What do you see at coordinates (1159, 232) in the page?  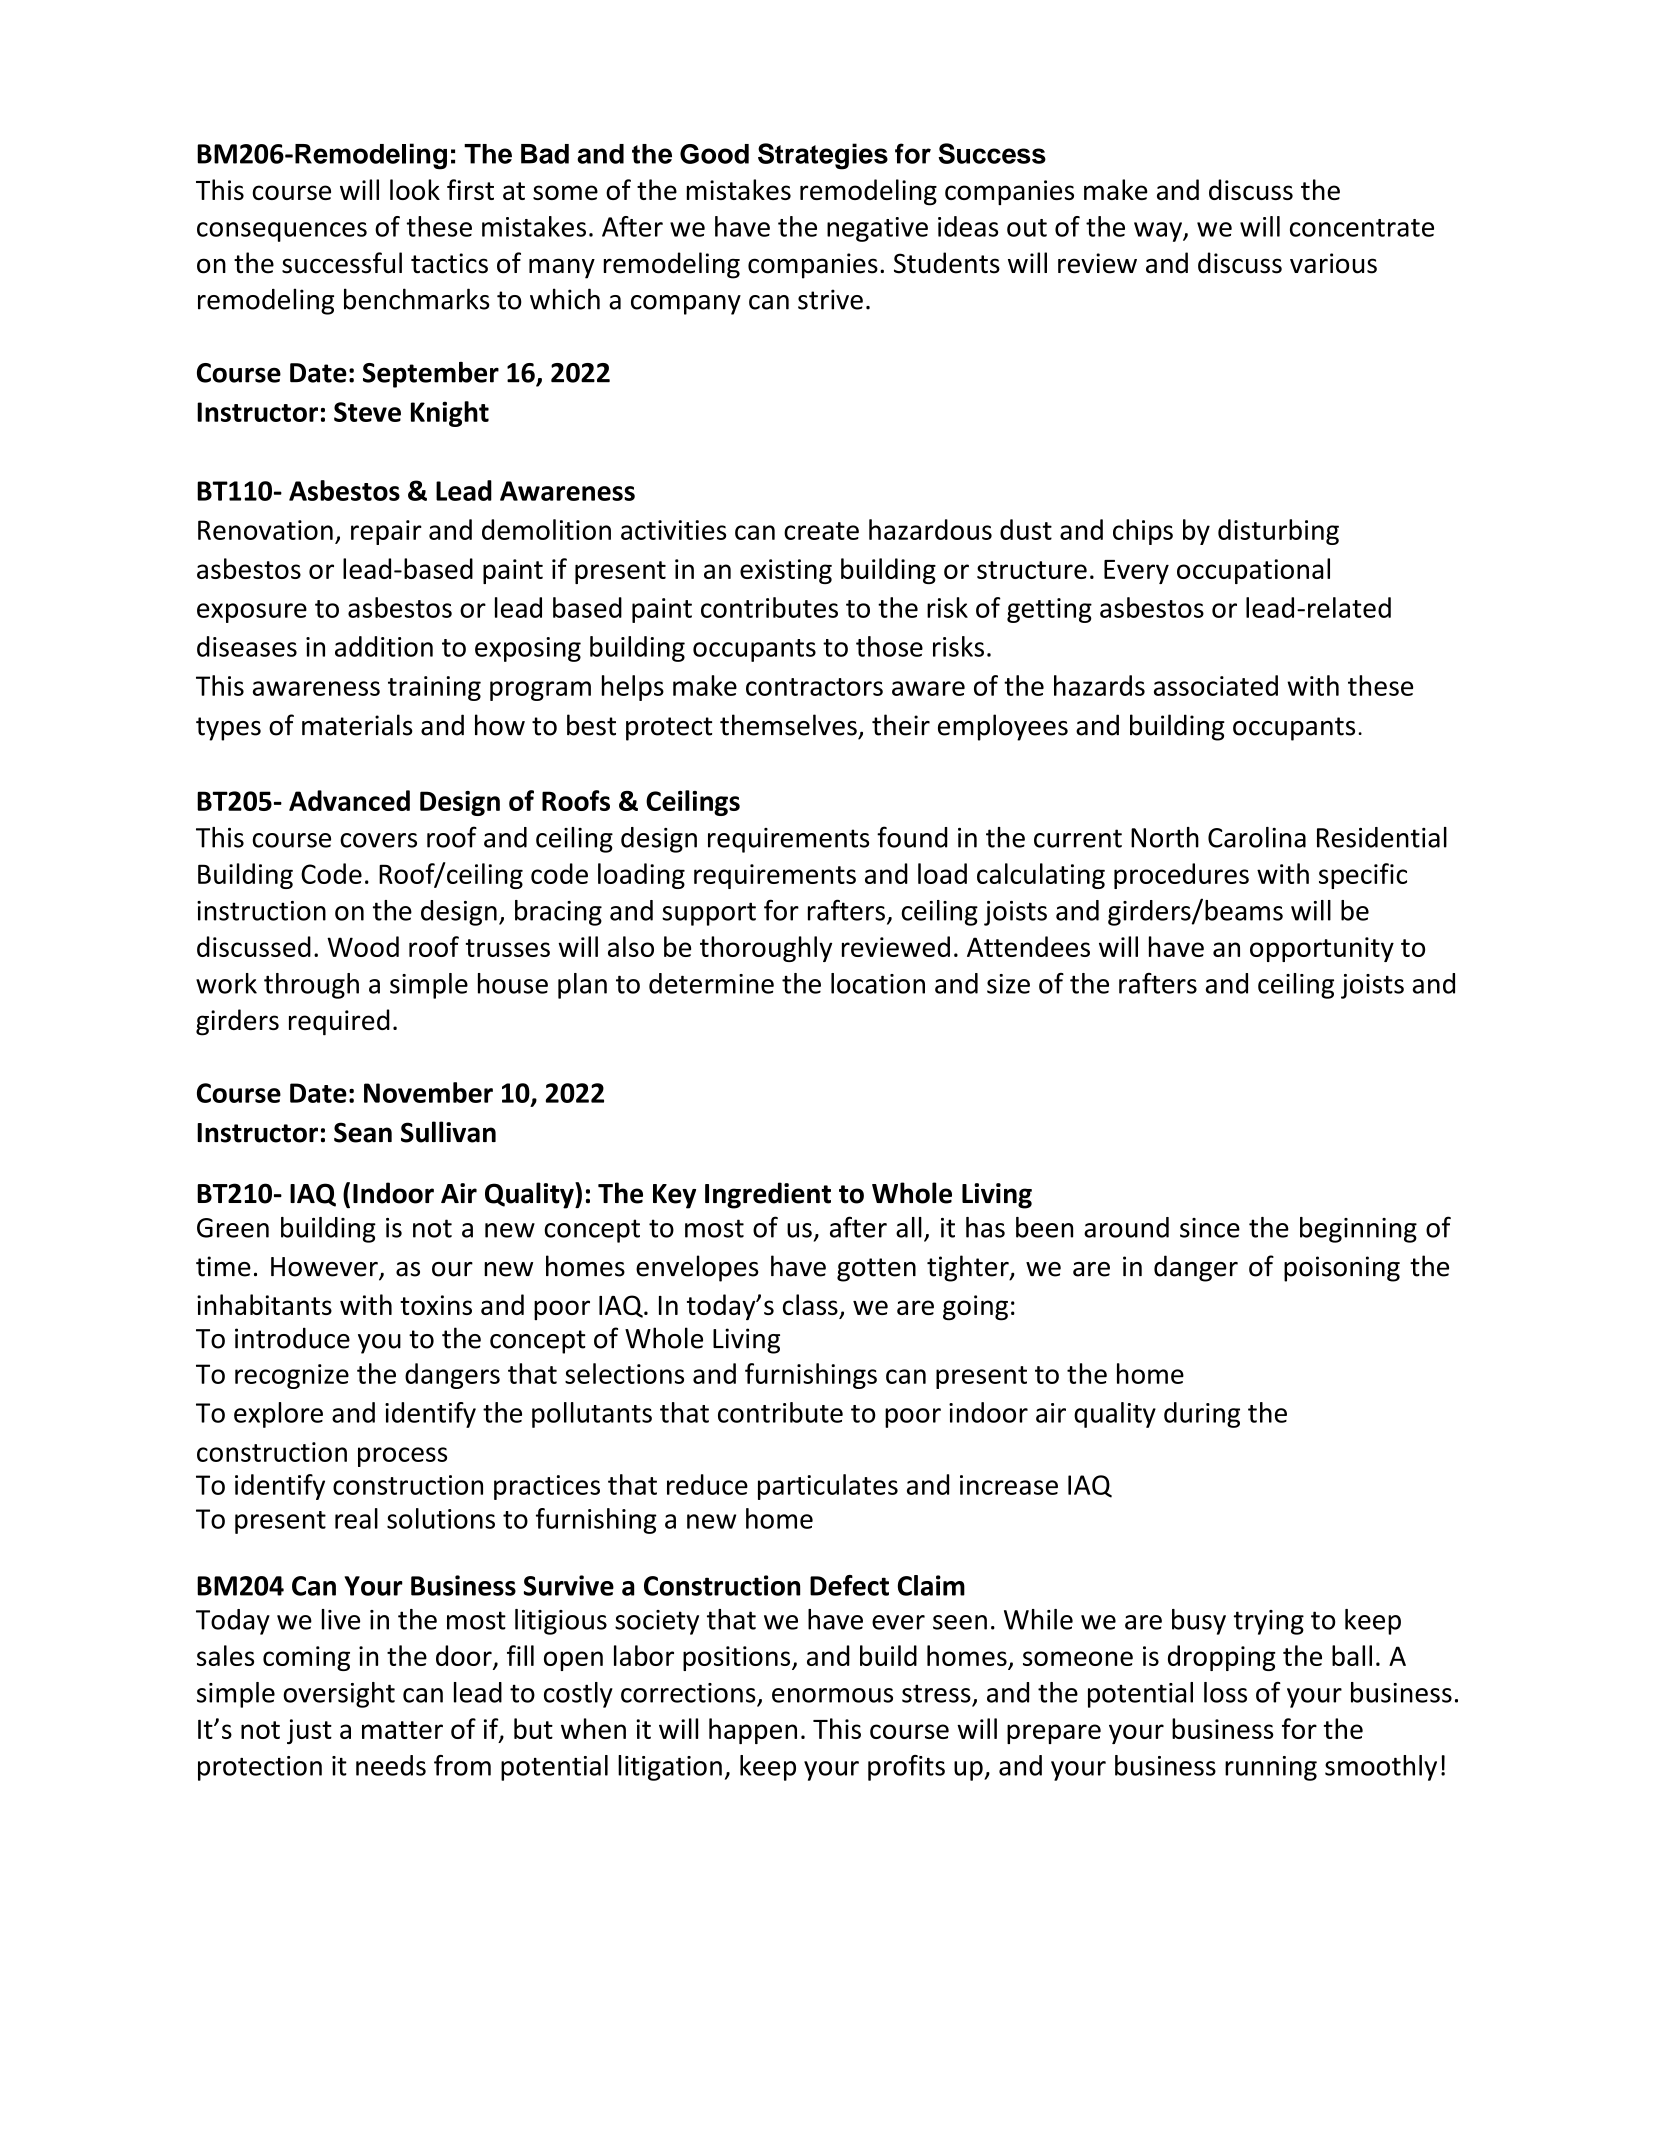 I see `way` at bounding box center [1159, 232].
